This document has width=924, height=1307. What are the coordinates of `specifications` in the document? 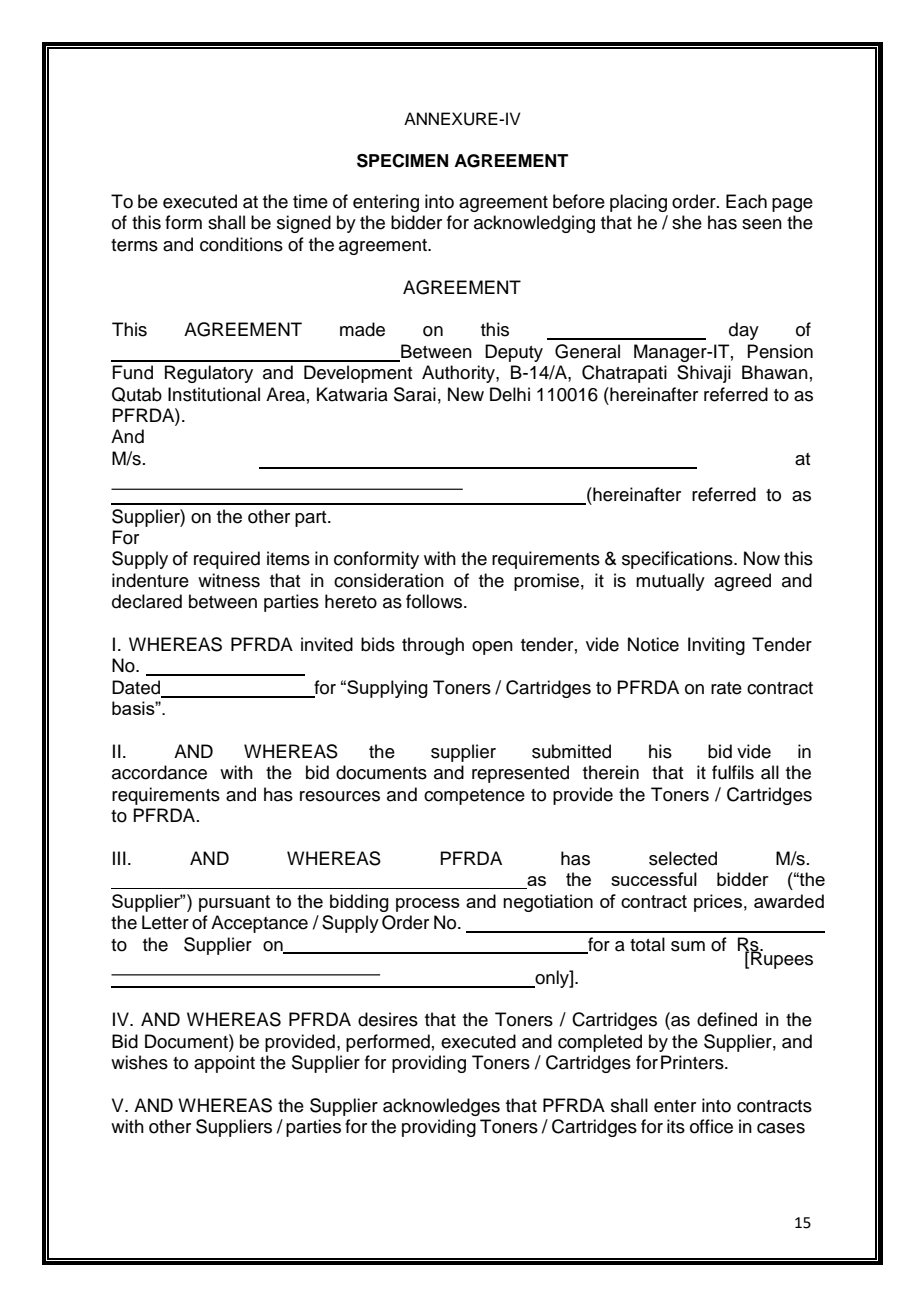 It's located at (678, 560).
